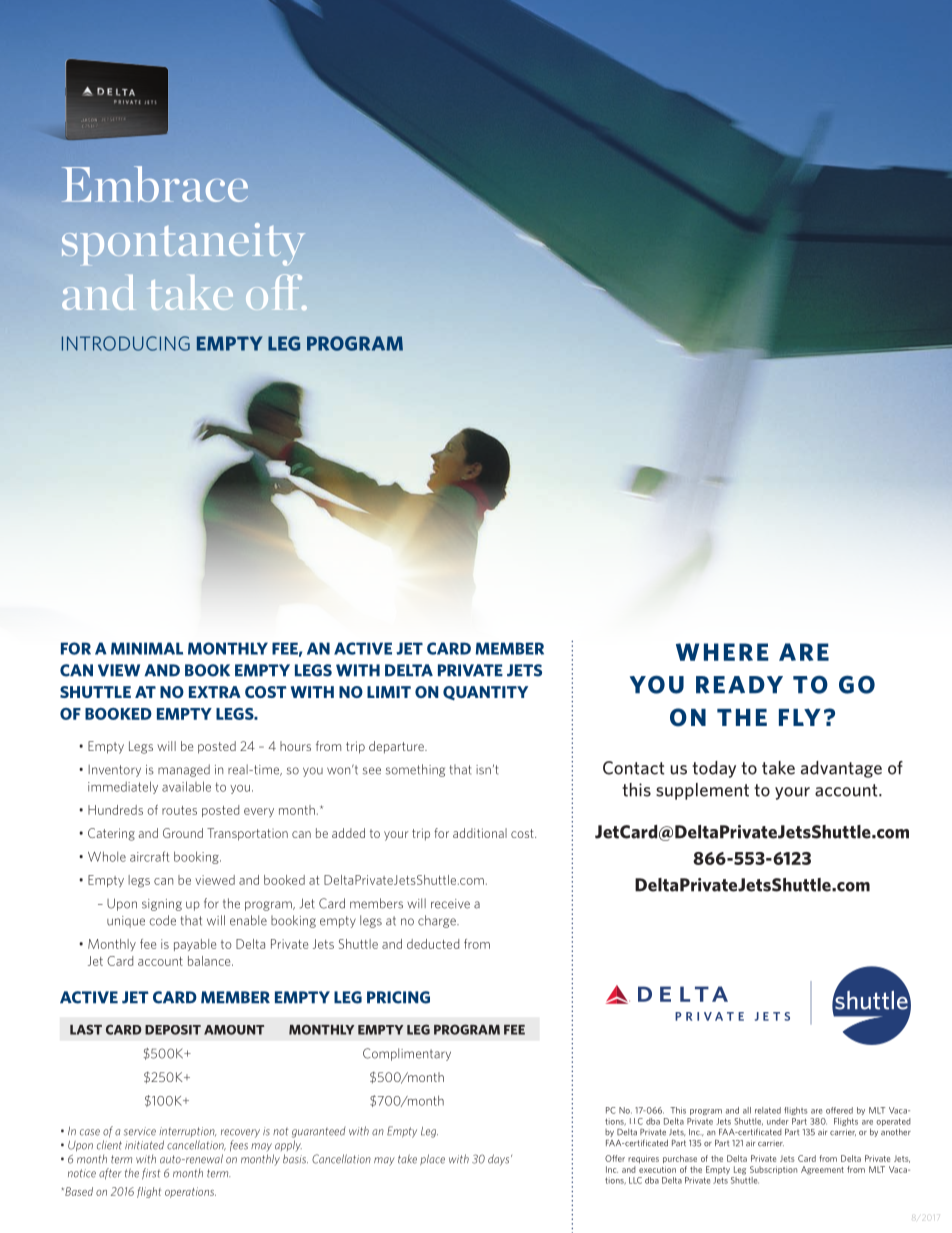  Describe the element at coordinates (480, 833) in the screenshot. I see `additional` at that location.
